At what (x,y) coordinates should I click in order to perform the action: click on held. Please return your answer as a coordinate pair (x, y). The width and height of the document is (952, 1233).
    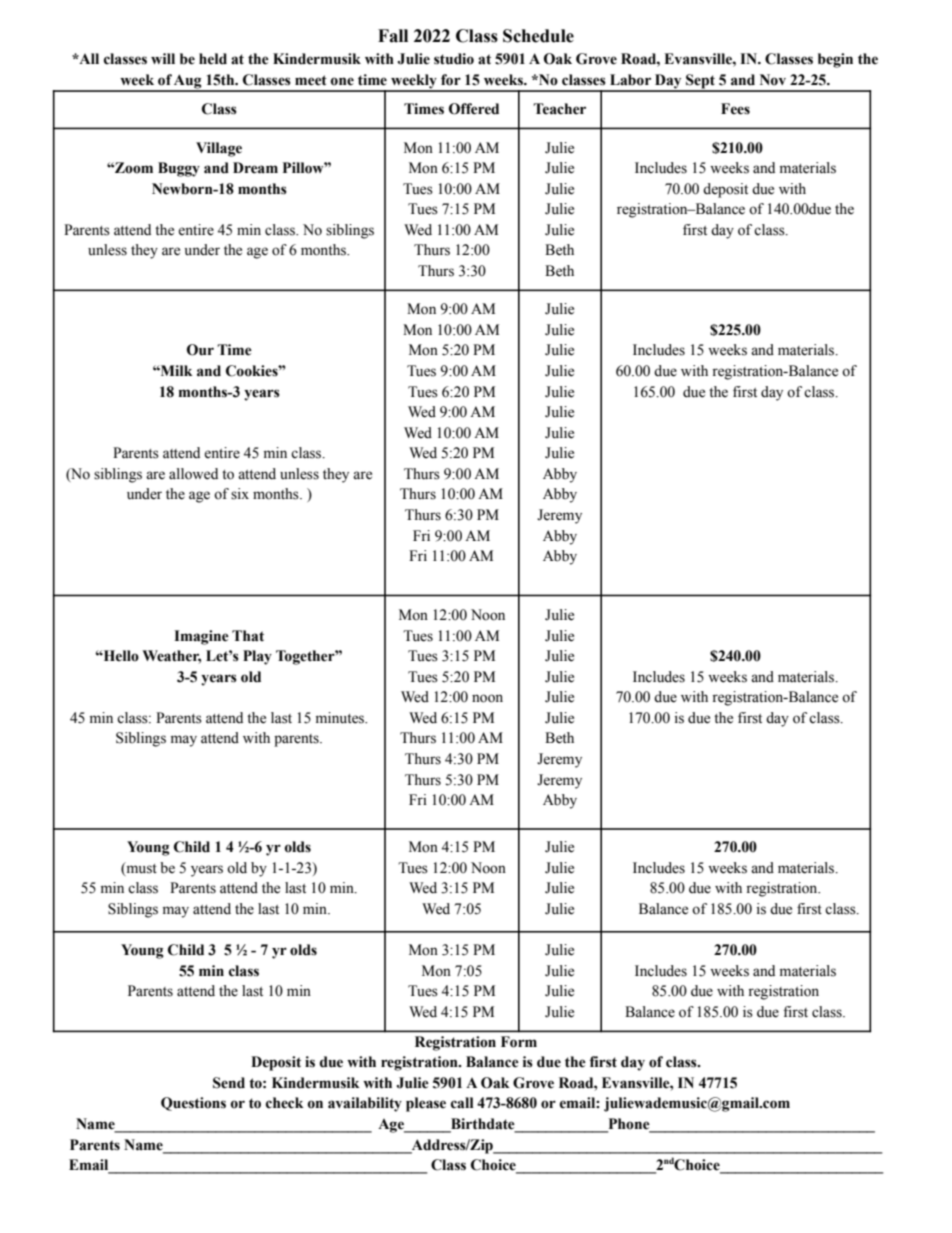
    Looking at the image, I should click on (213, 59).
